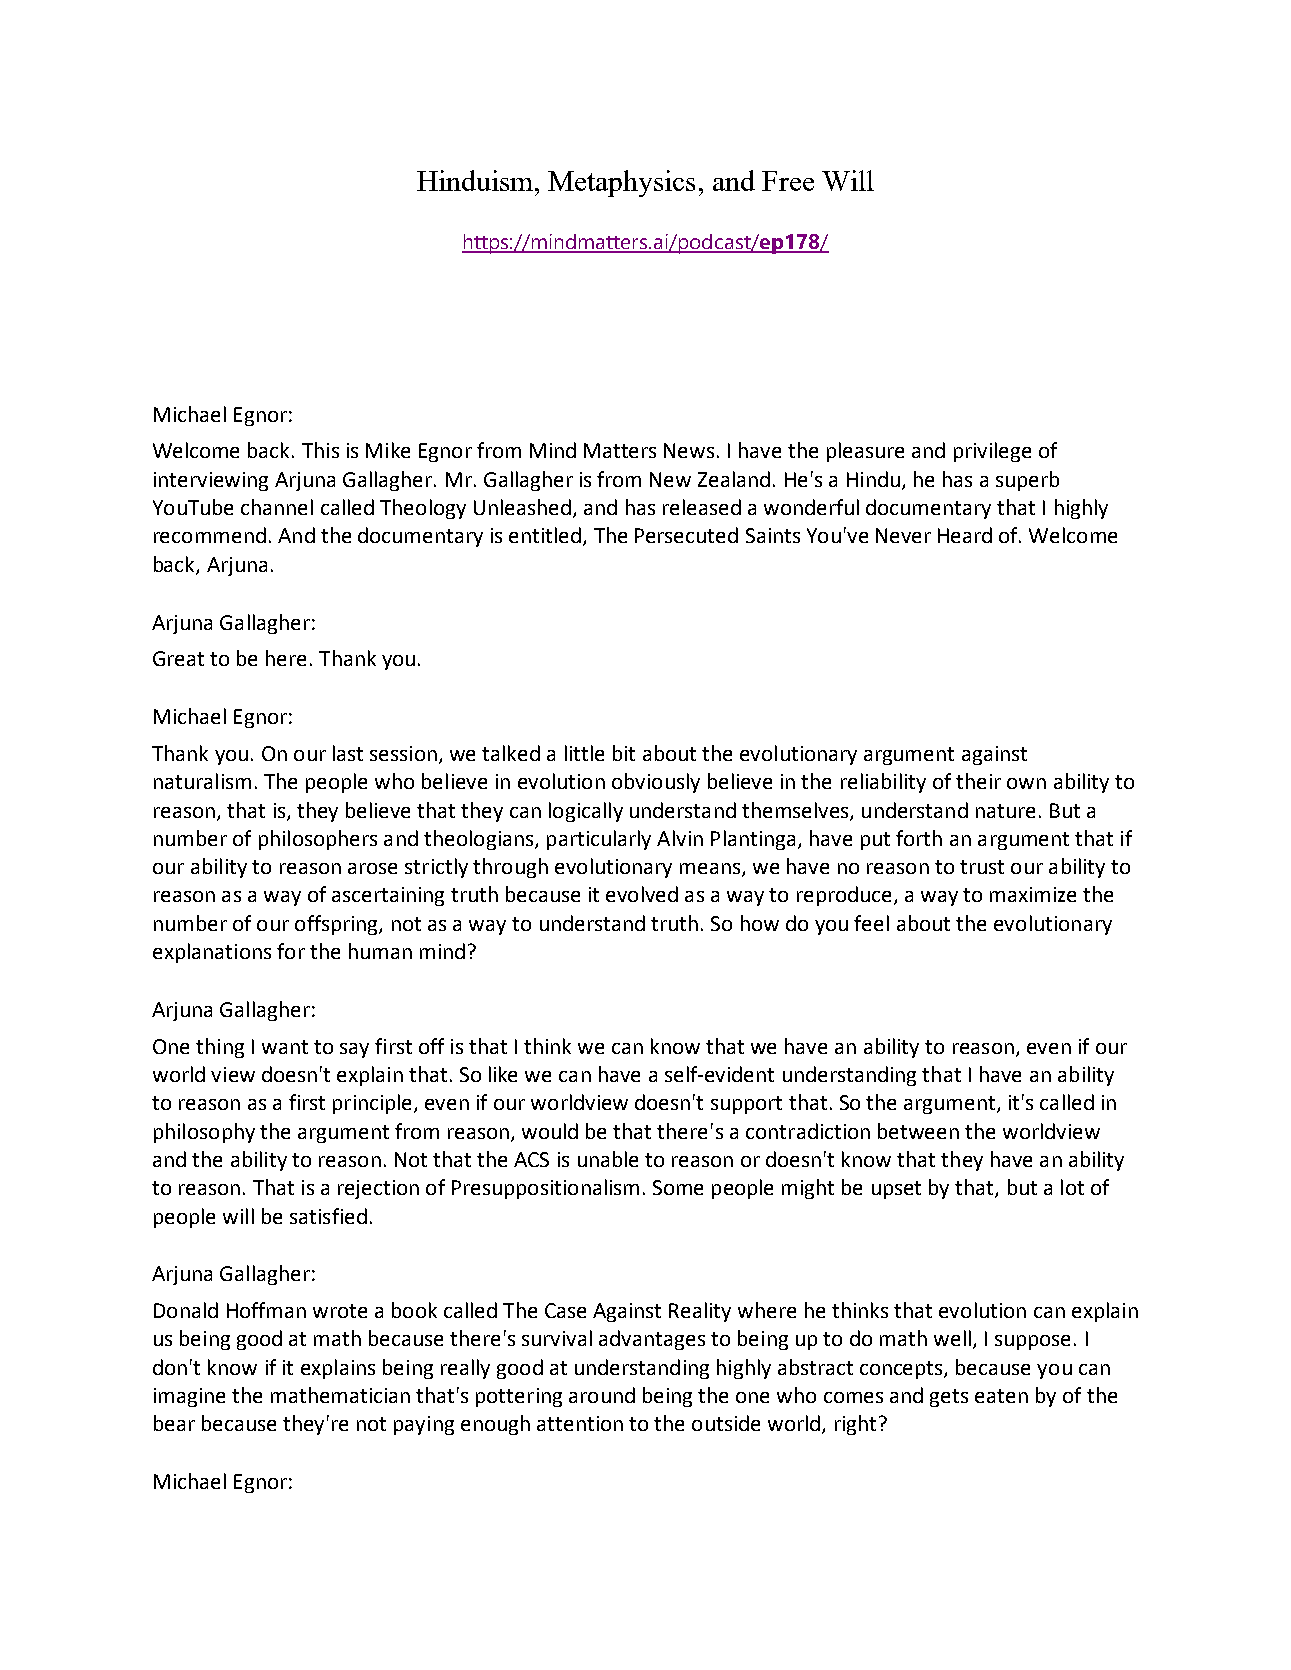 The image size is (1291, 1670). I want to click on philosophers, so click(318, 840).
